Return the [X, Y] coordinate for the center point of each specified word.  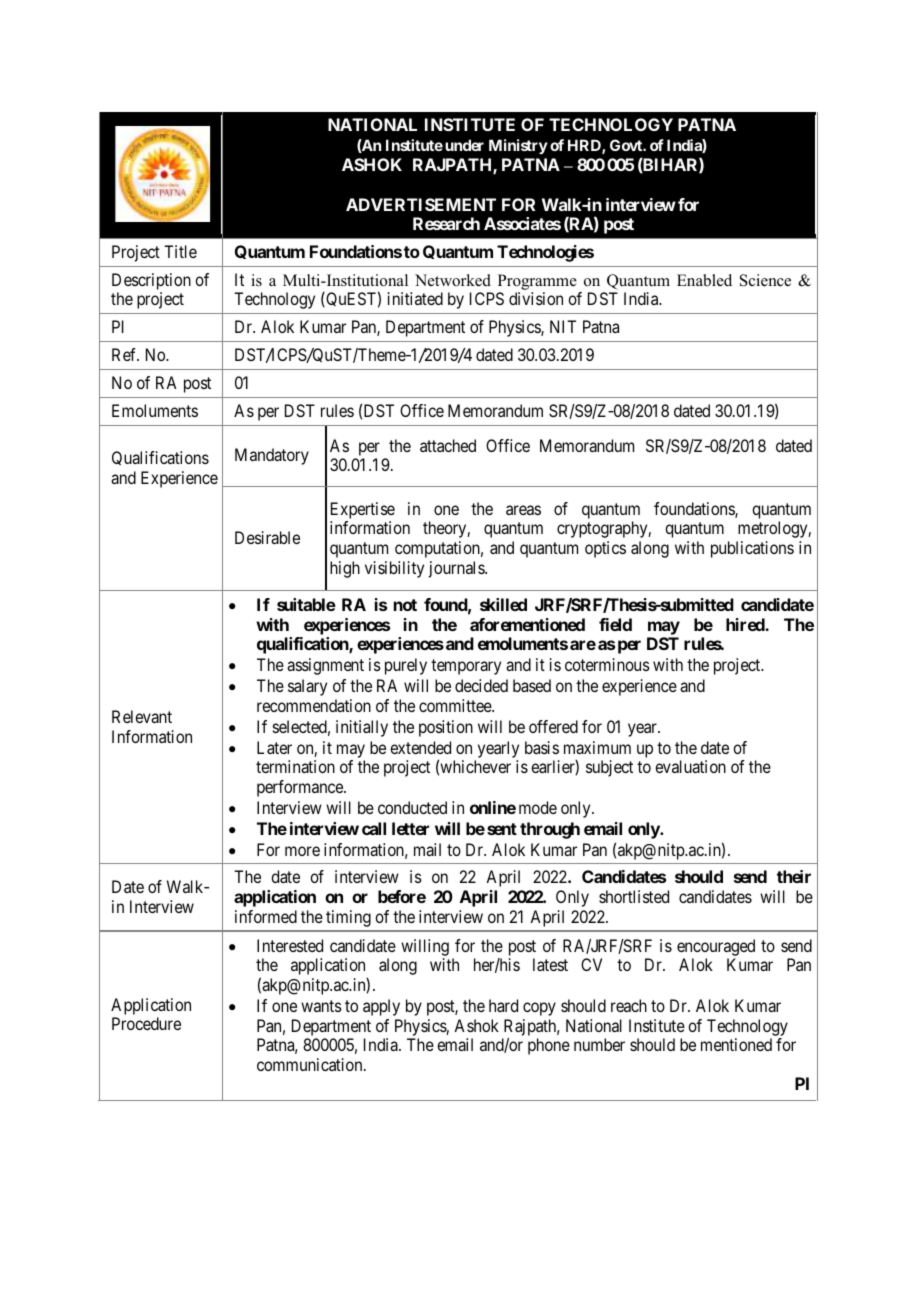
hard [503, 1005]
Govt [627, 145]
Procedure [146, 1023]
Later [274, 747]
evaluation [690, 766]
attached [448, 445]
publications [752, 549]
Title [180, 251]
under [464, 145]
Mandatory [272, 456]
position [446, 728]
